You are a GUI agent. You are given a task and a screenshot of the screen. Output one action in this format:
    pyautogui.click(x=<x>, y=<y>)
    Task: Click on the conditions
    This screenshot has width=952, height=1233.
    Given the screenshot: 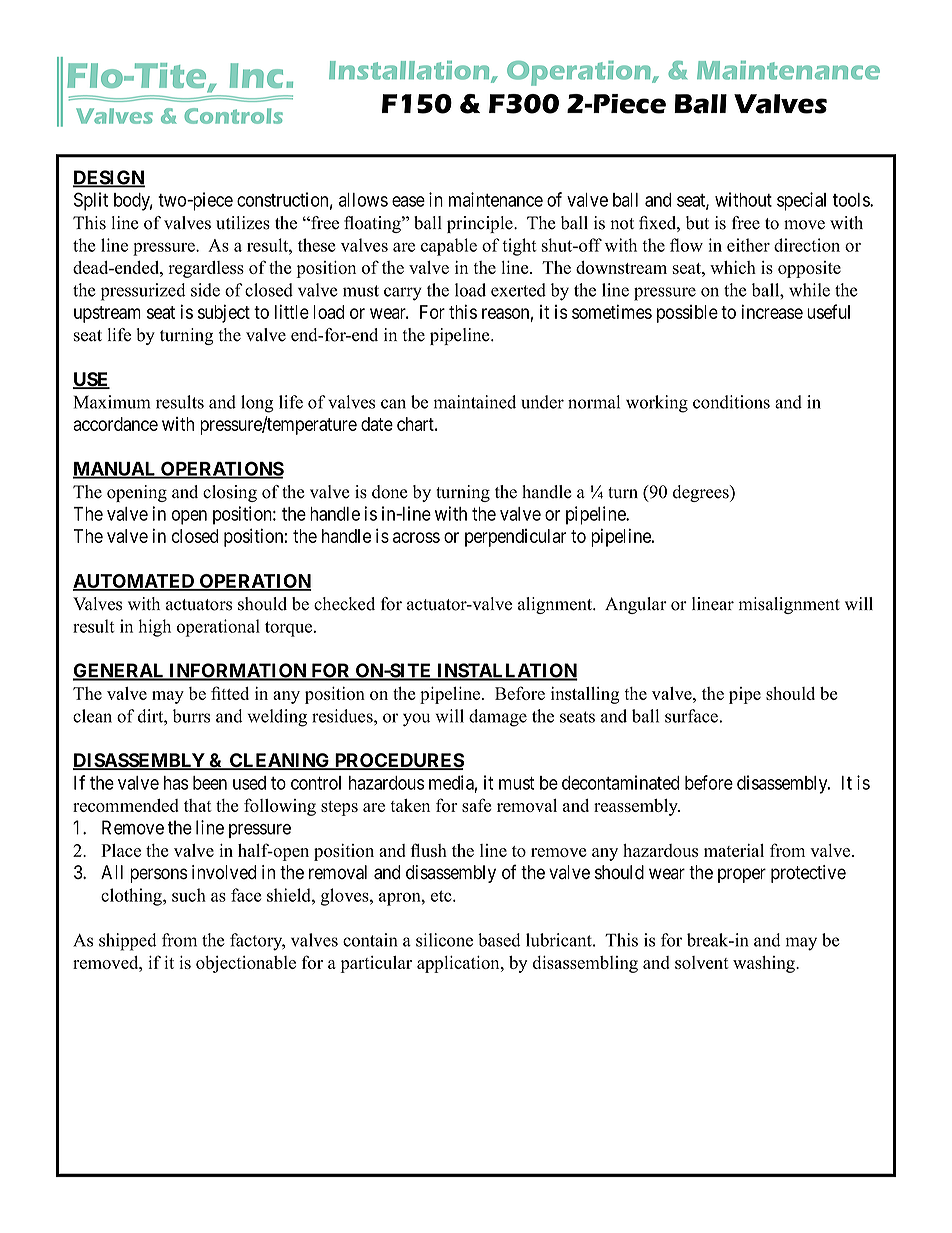 What is the action you would take?
    pyautogui.click(x=731, y=402)
